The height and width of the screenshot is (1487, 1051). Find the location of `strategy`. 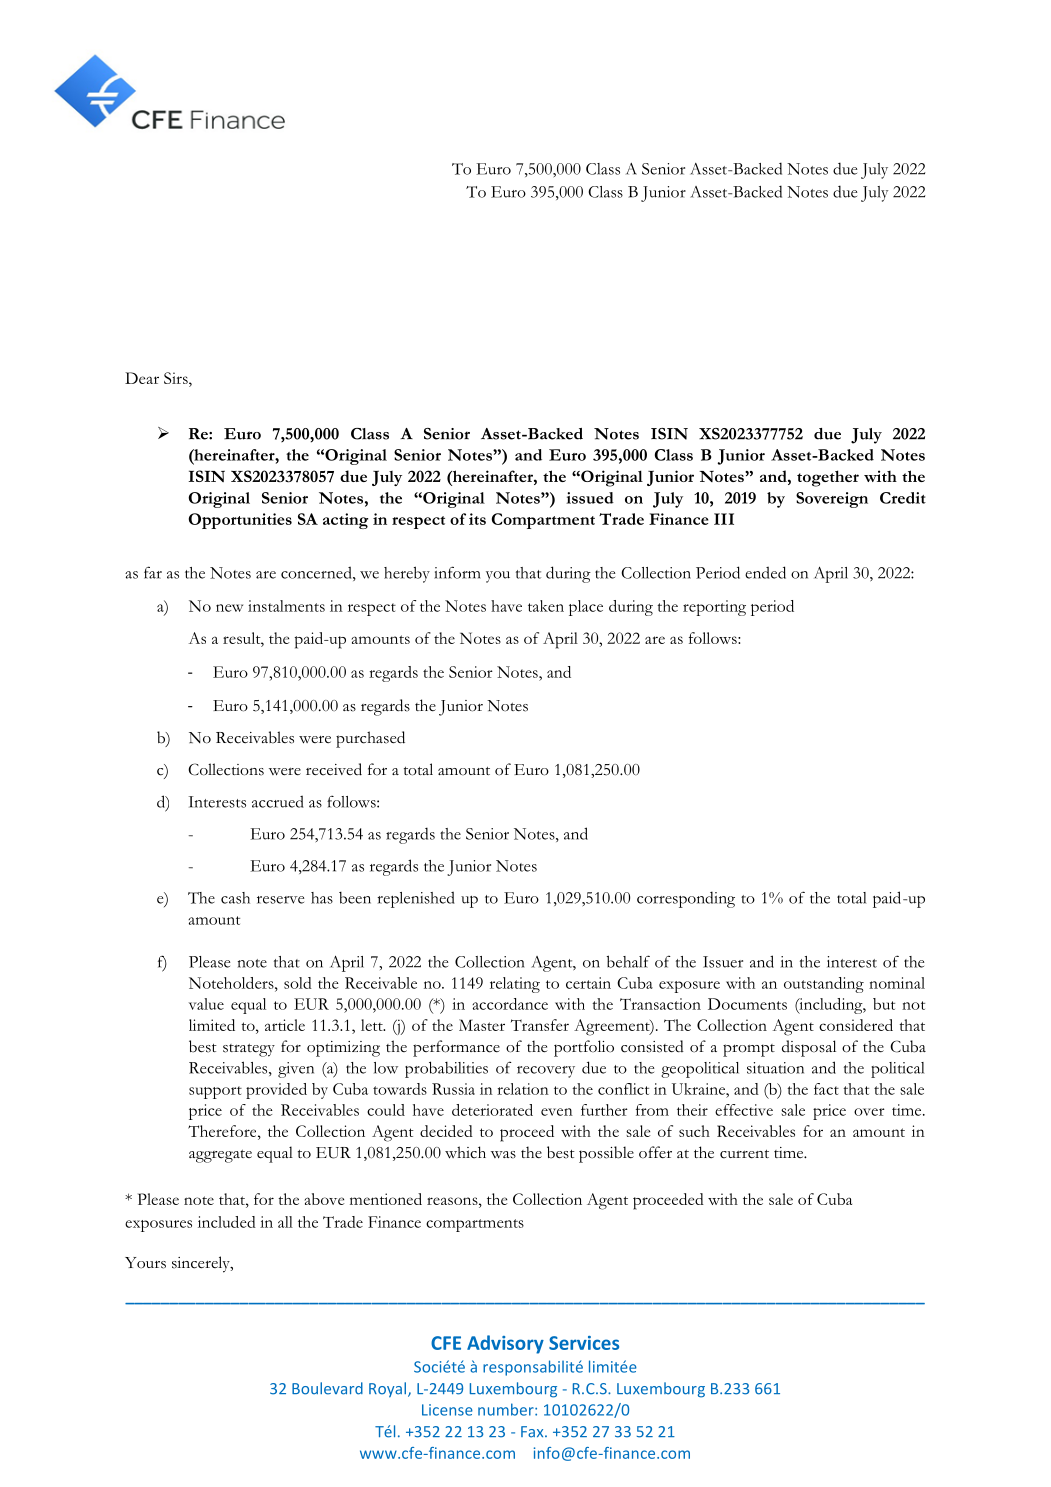

strategy is located at coordinates (249, 1050).
